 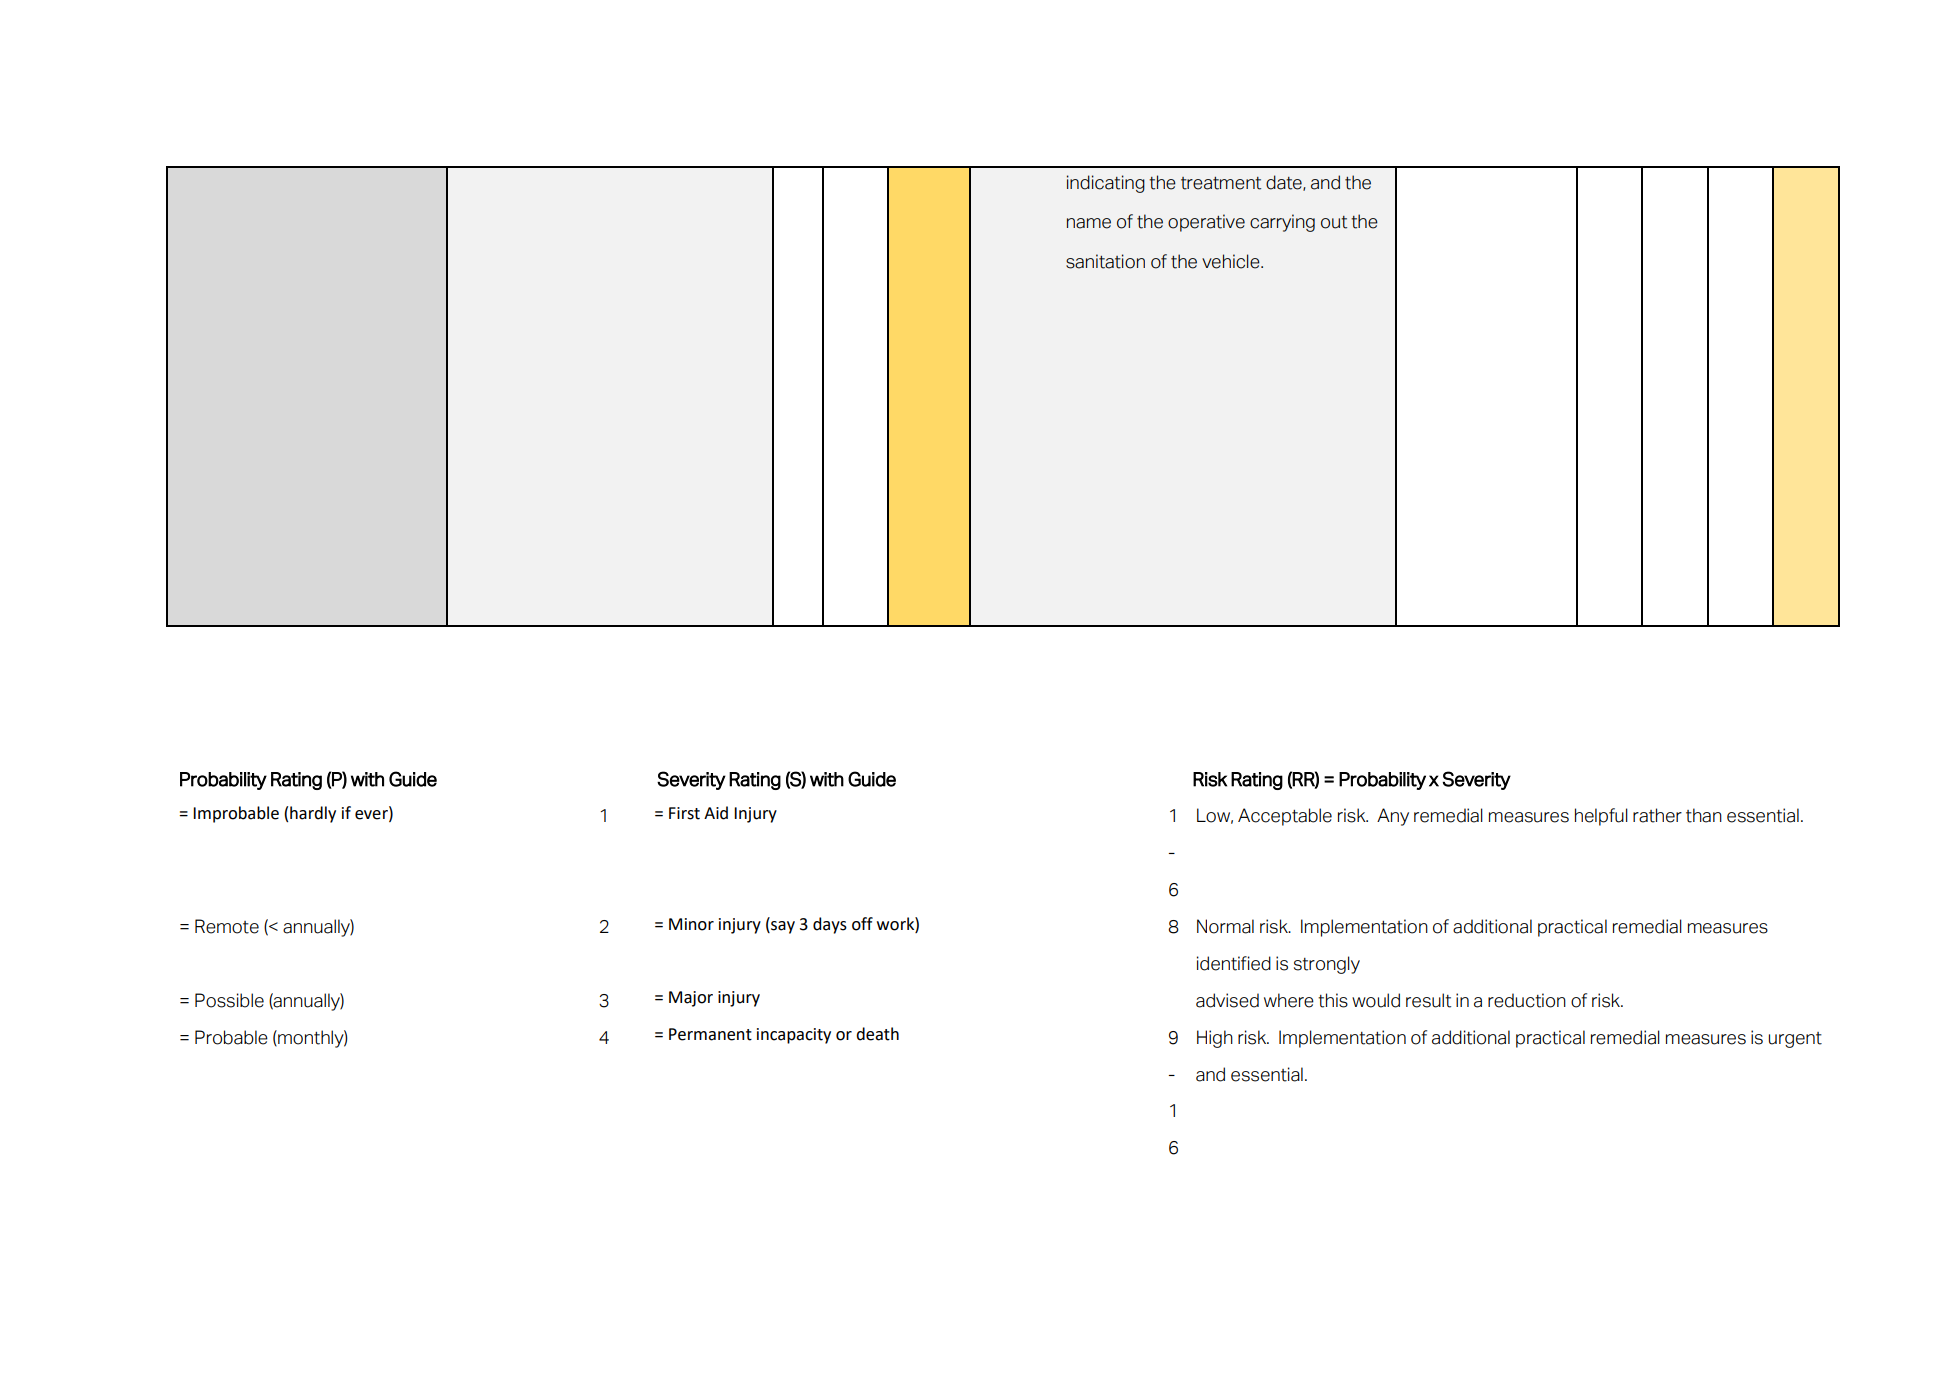 What do you see at coordinates (1089, 223) in the image?
I see `name` at bounding box center [1089, 223].
